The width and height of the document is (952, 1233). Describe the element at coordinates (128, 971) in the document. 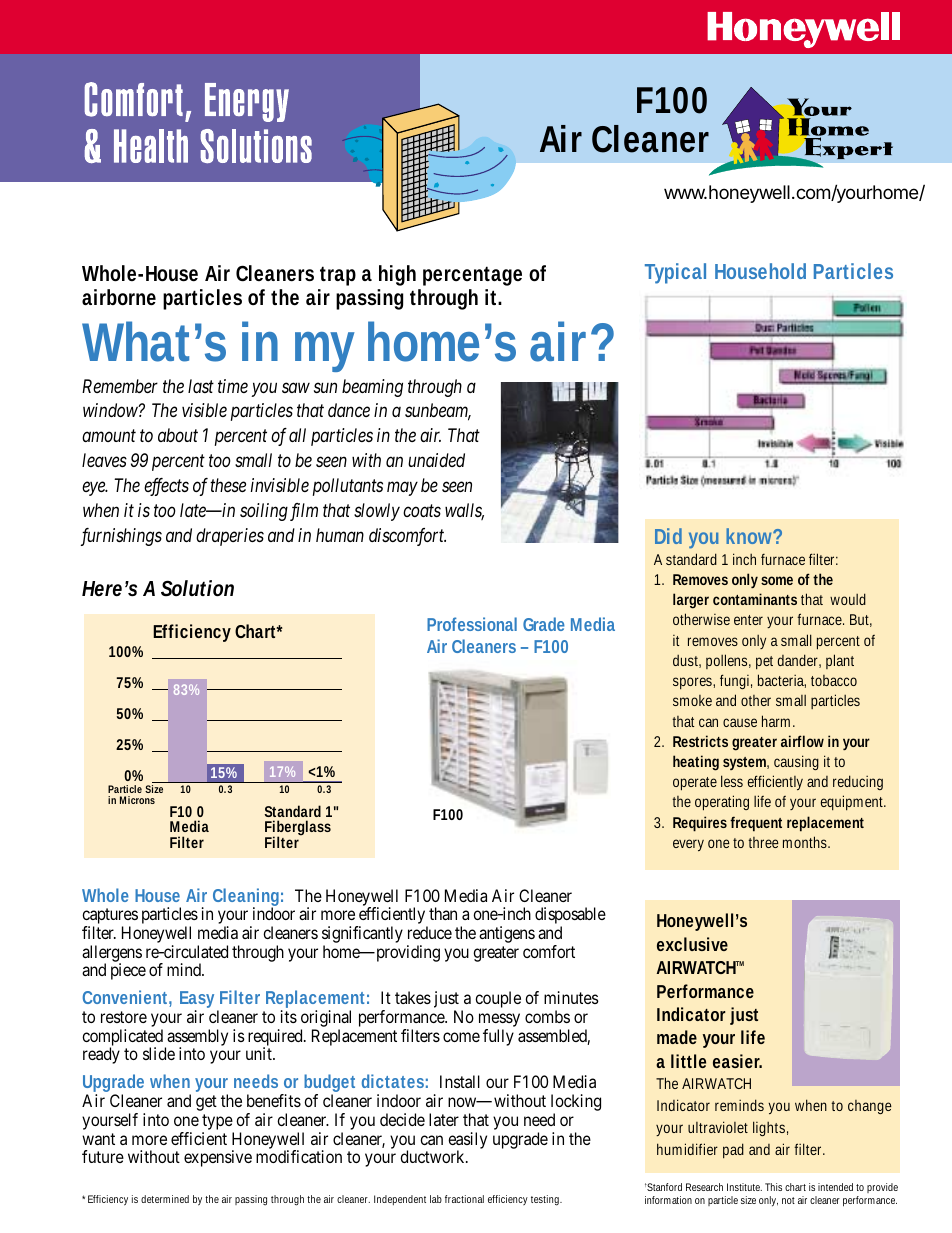

I see `piece` at that location.
